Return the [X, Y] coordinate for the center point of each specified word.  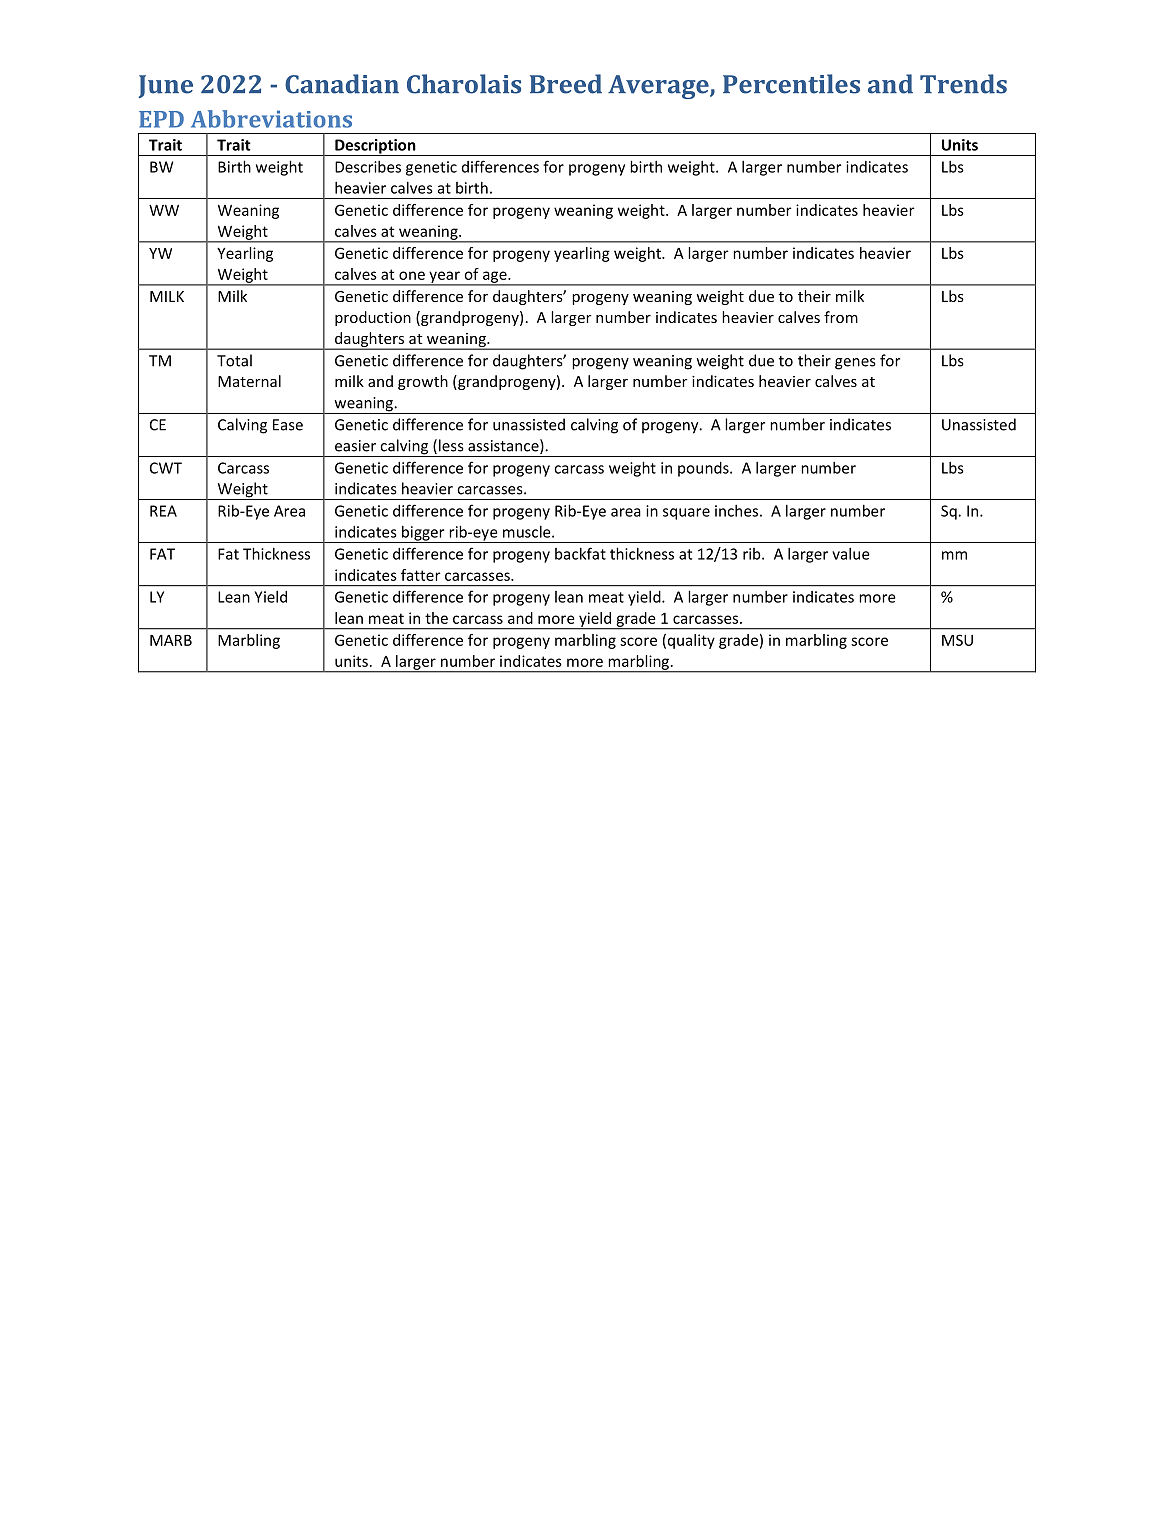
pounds [704, 469]
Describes [368, 166]
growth [423, 382]
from [841, 317]
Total [234, 360]
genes [855, 364]
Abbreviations [271, 119]
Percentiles [791, 84]
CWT [166, 468]
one [412, 275]
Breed [566, 84]
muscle [528, 531]
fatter [421, 575]
